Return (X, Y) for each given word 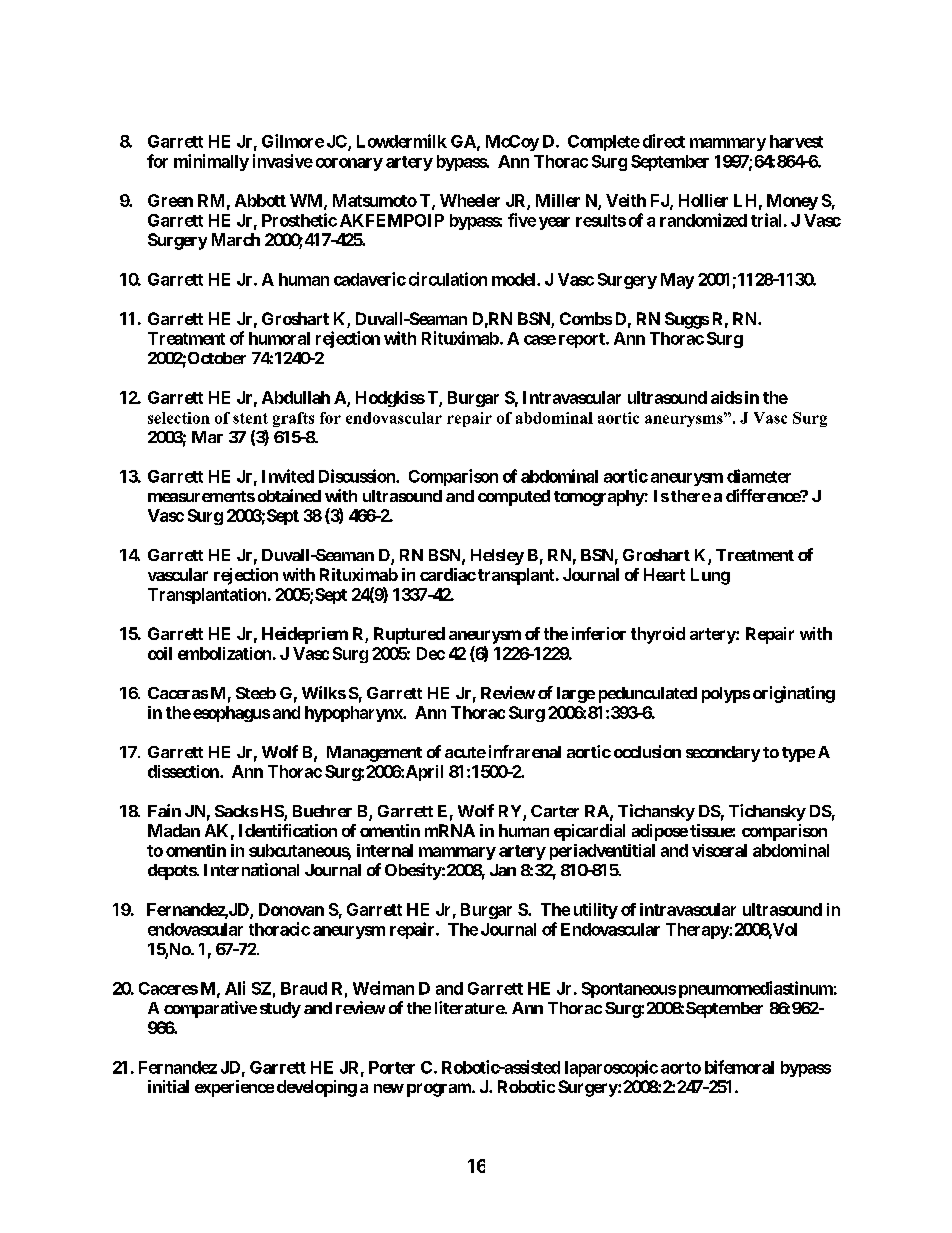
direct (664, 141)
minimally (211, 162)
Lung (710, 576)
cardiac (448, 574)
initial (168, 1086)
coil (160, 653)
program (440, 1090)
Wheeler (470, 200)
